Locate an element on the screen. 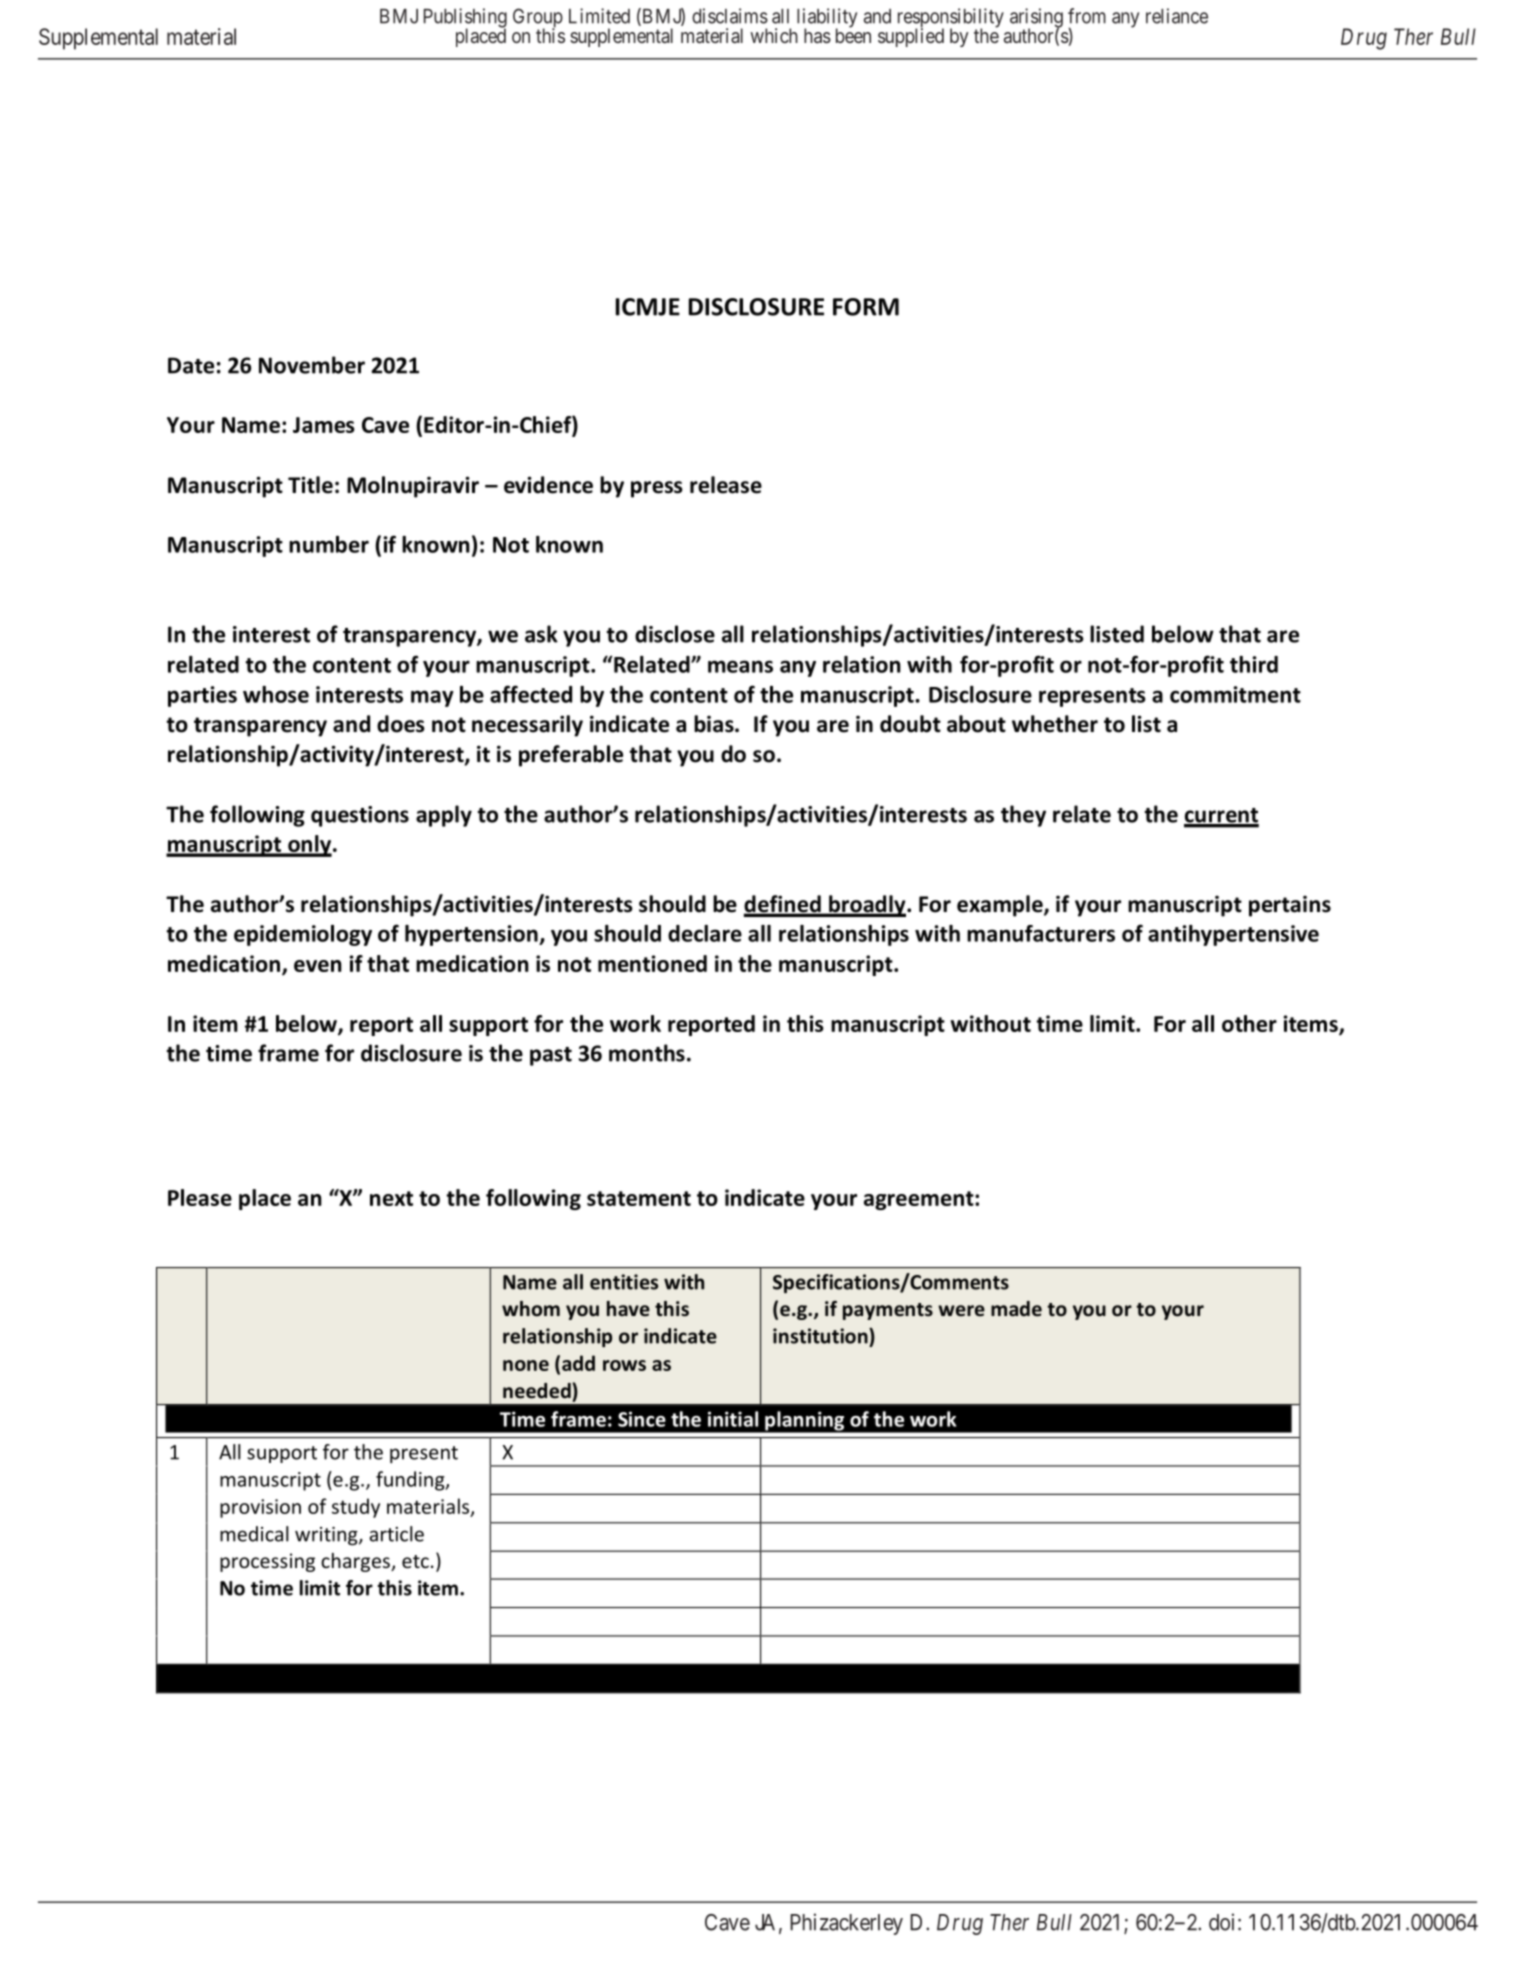 The height and width of the screenshot is (1961, 1515). reliance is located at coordinates (1177, 16).
